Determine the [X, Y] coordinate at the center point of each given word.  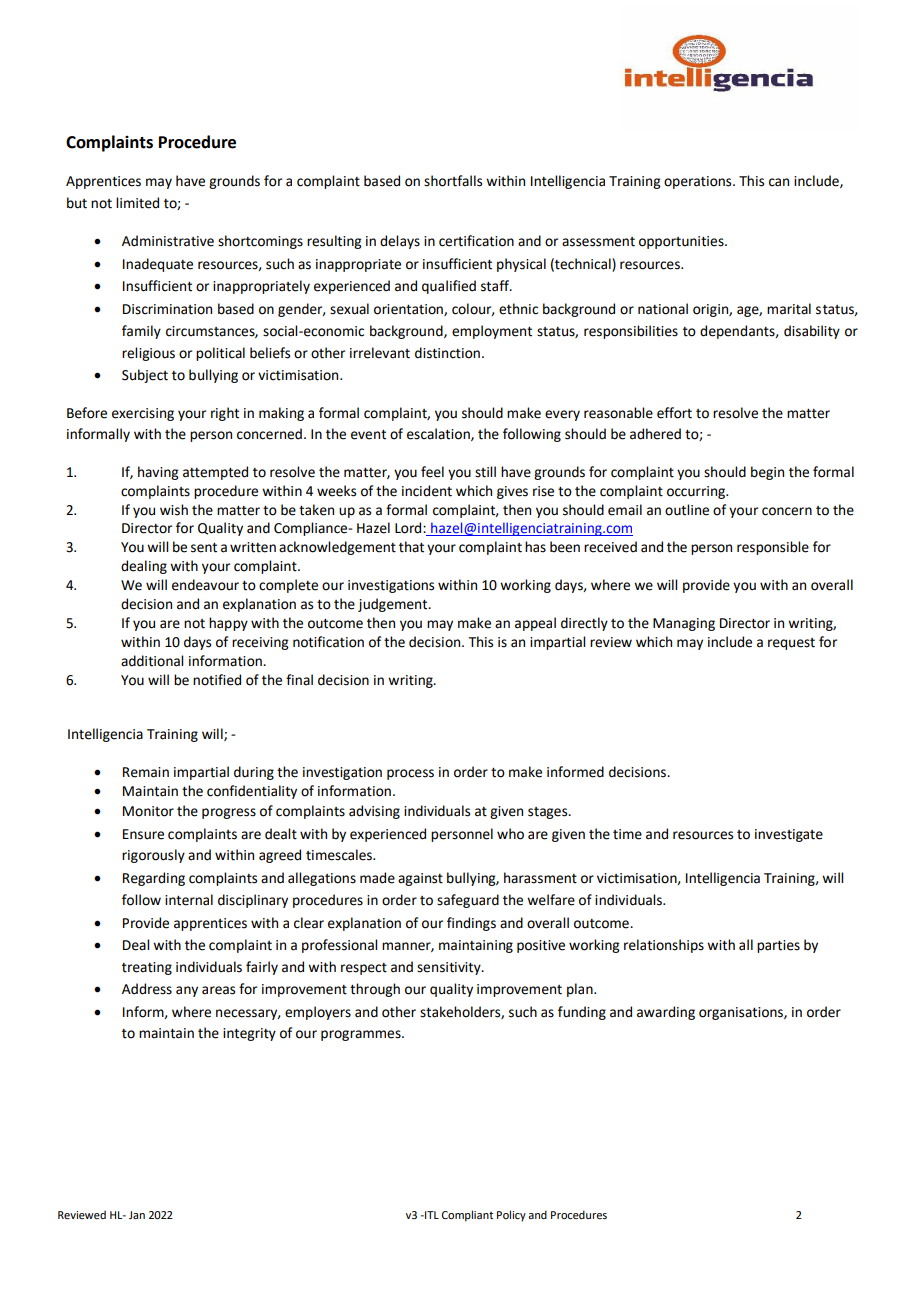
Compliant [467, 1216]
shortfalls [453, 181]
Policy [511, 1216]
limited [137, 203]
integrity [249, 1034]
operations [699, 182]
